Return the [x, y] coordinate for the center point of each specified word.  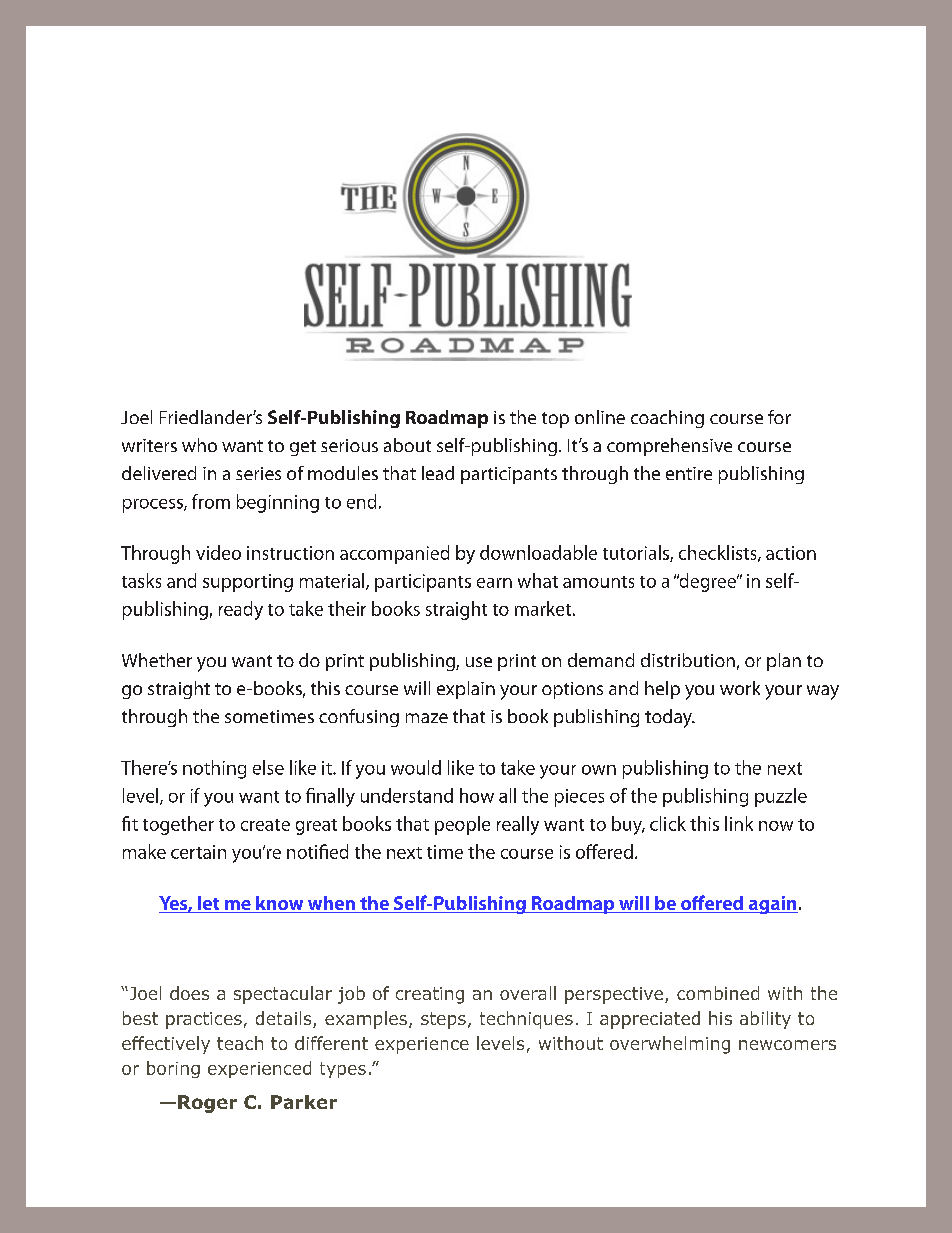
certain [198, 852]
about [407, 445]
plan [784, 662]
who [199, 445]
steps [443, 1020]
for [779, 417]
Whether [157, 660]
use [479, 662]
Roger [207, 1104]
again [772, 905]
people [462, 825]
